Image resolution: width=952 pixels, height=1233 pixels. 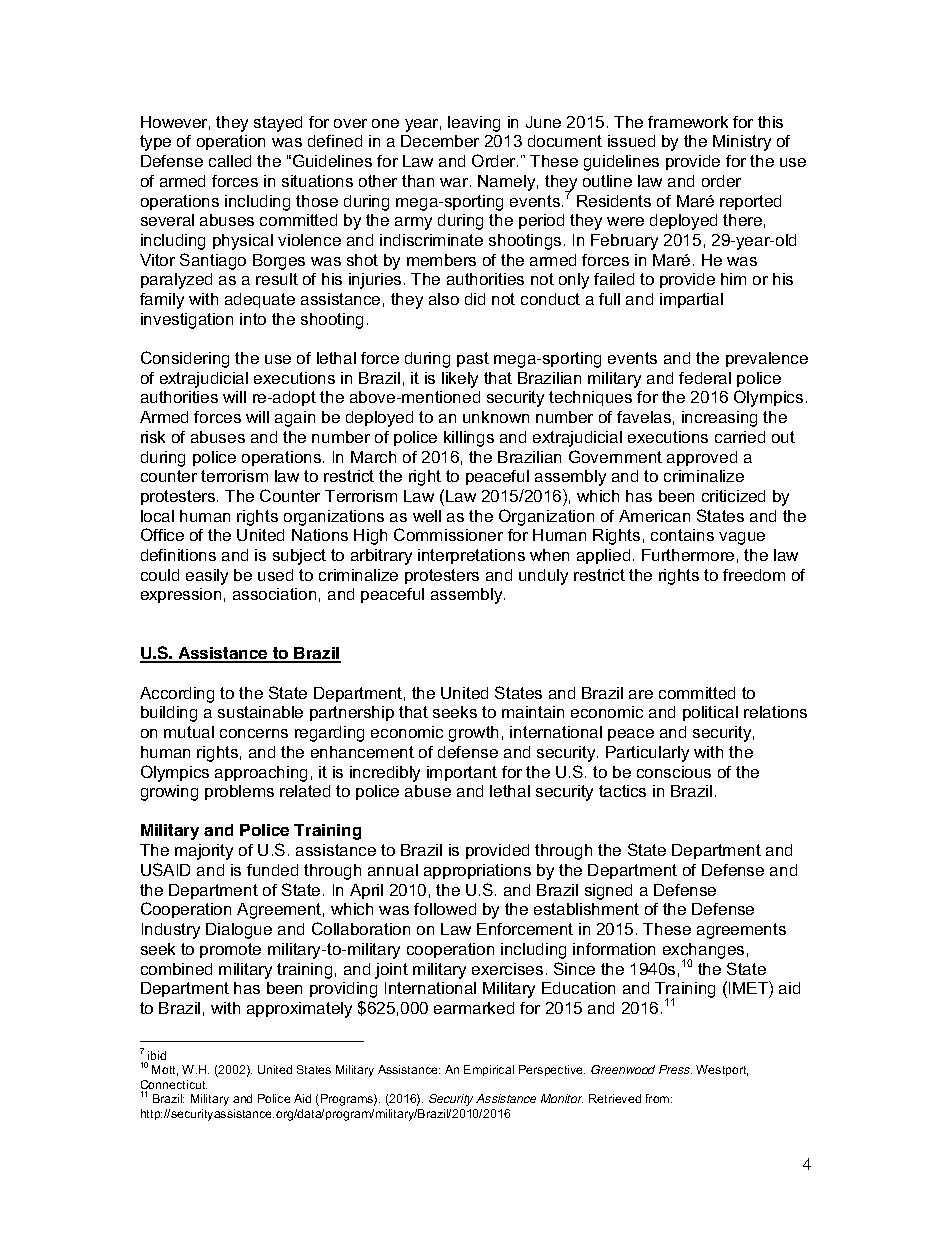 I want to click on Connecticut, so click(x=174, y=1086).
